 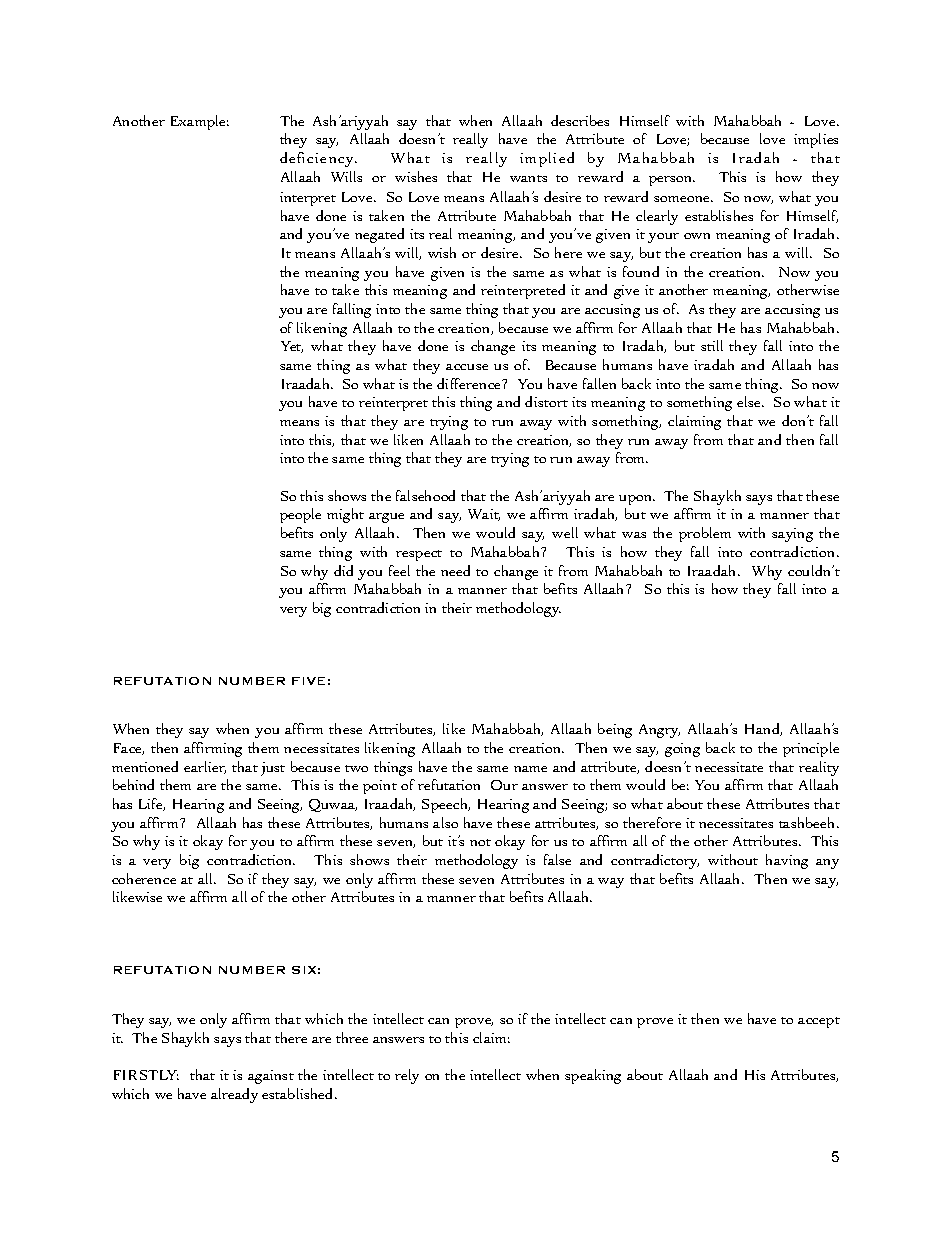 I want to click on deficiency, so click(x=318, y=159).
